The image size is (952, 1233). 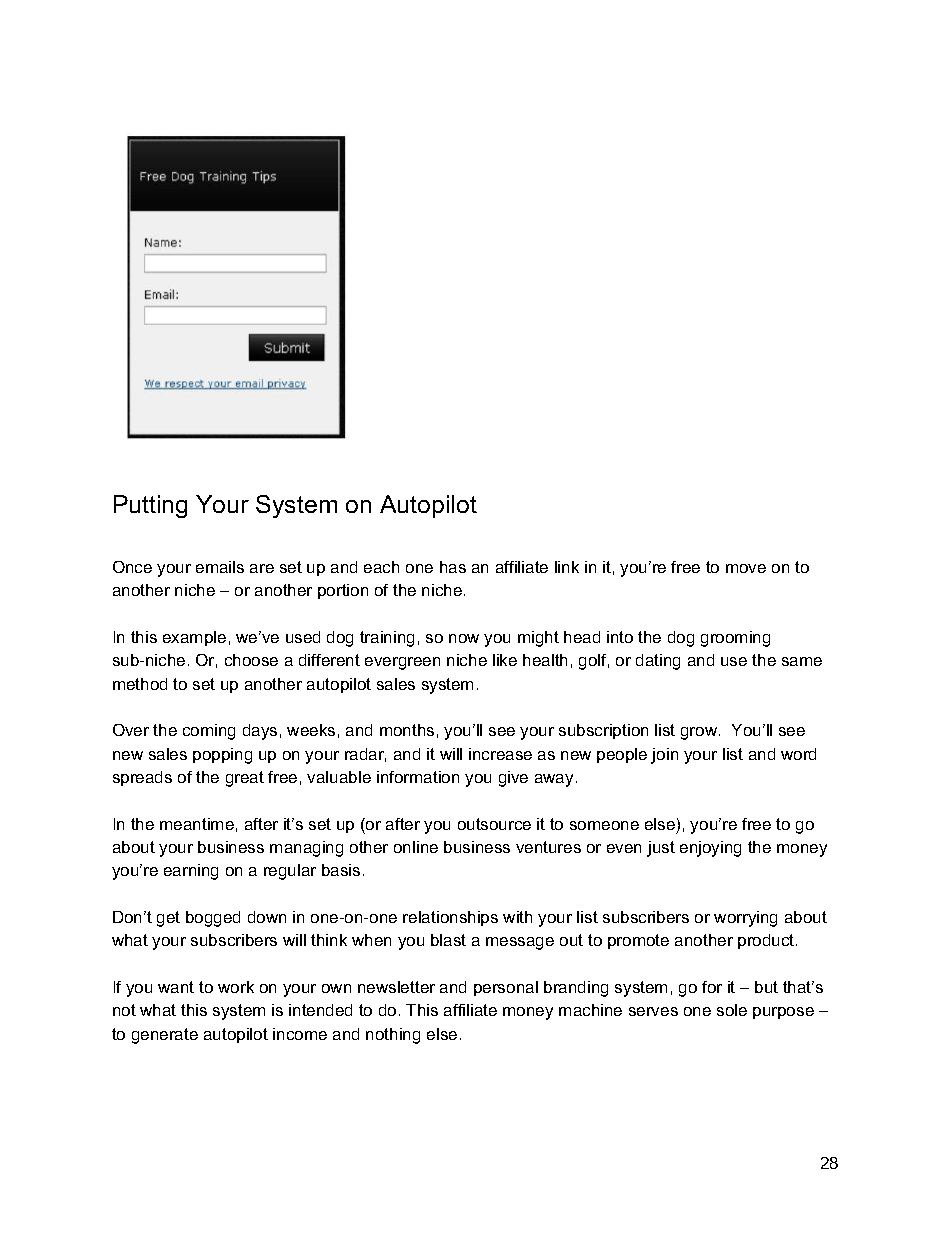 I want to click on sole, so click(x=732, y=1010).
